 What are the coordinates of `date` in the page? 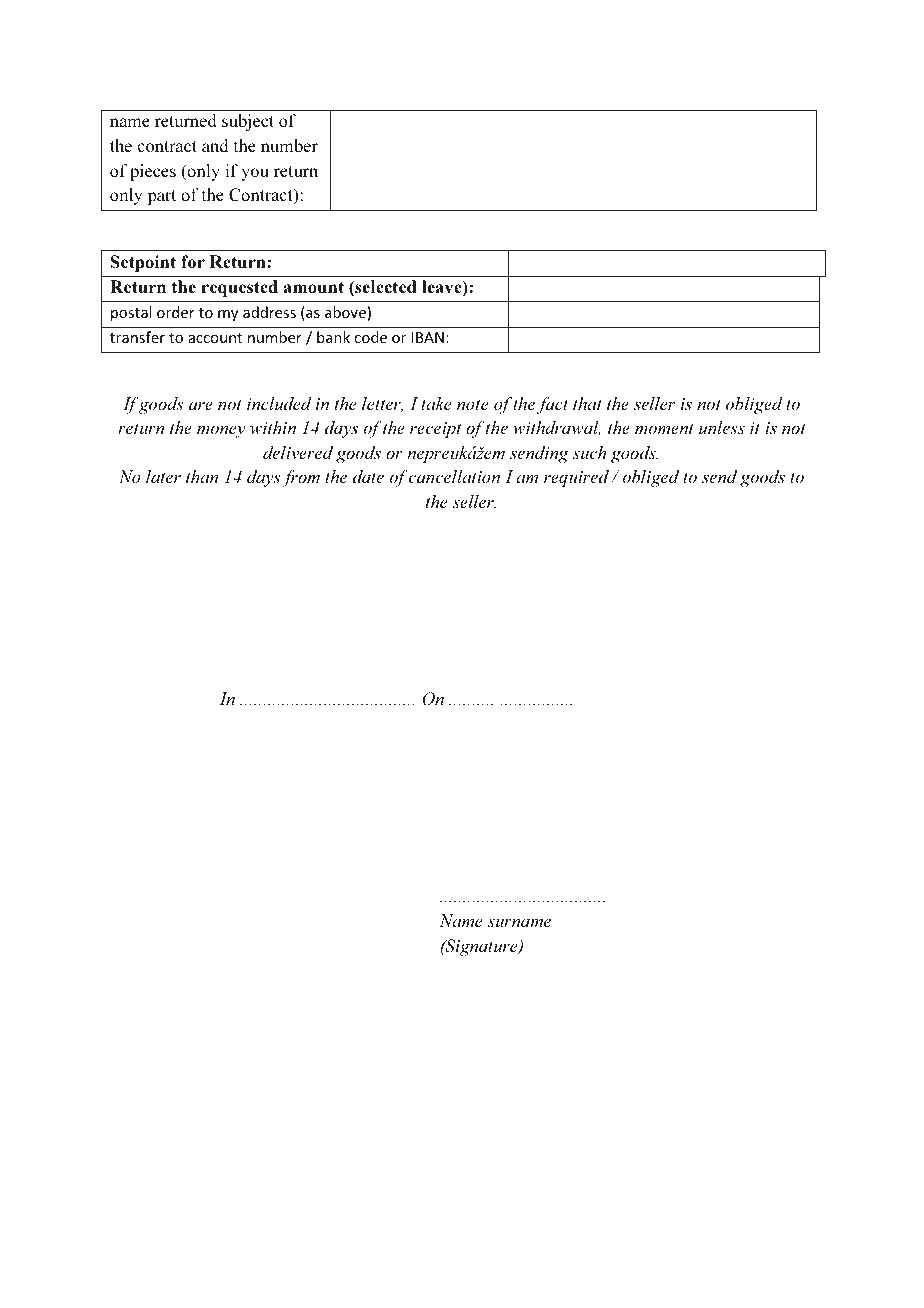 It's located at (368, 476).
